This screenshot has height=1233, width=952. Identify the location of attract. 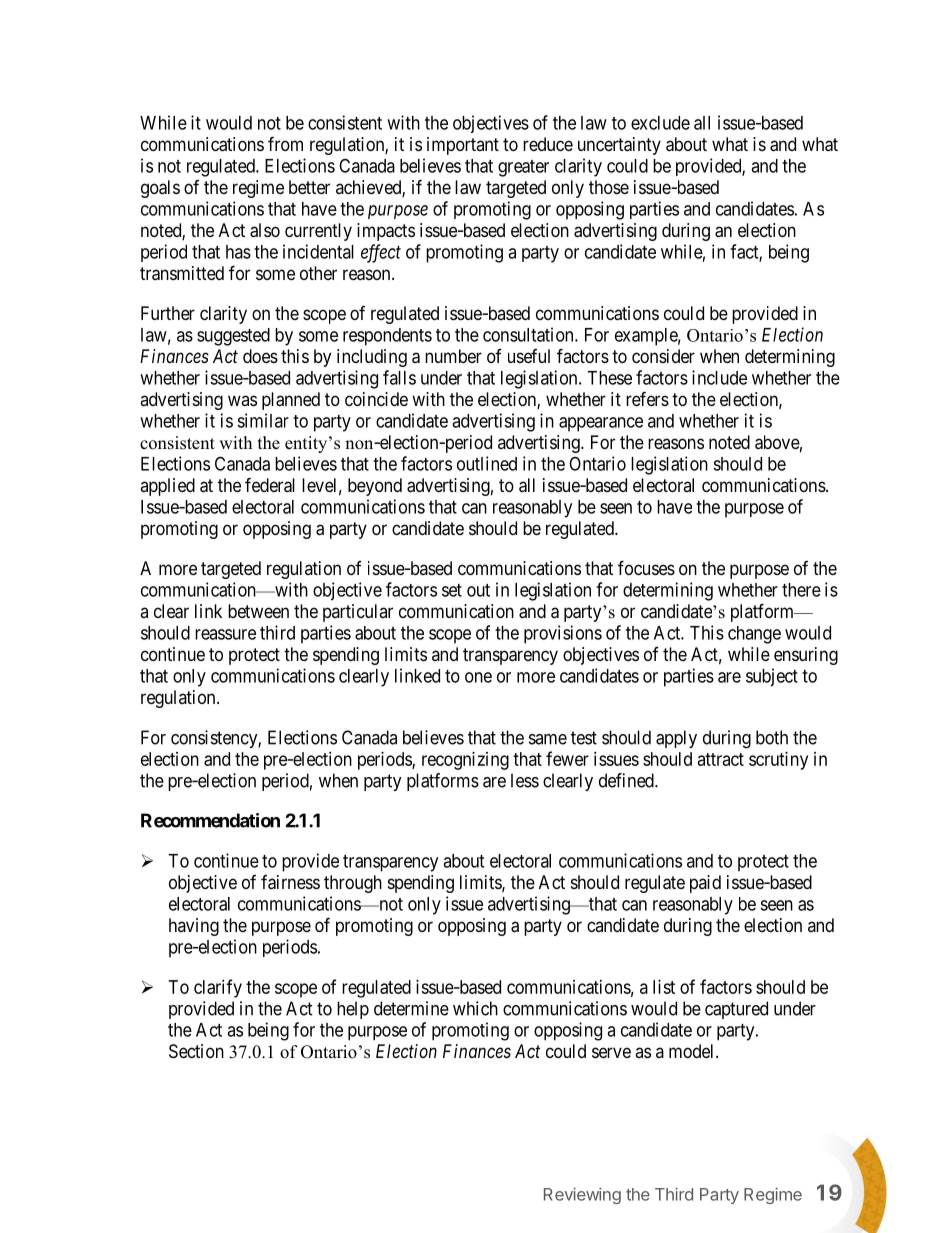
(721, 759).
